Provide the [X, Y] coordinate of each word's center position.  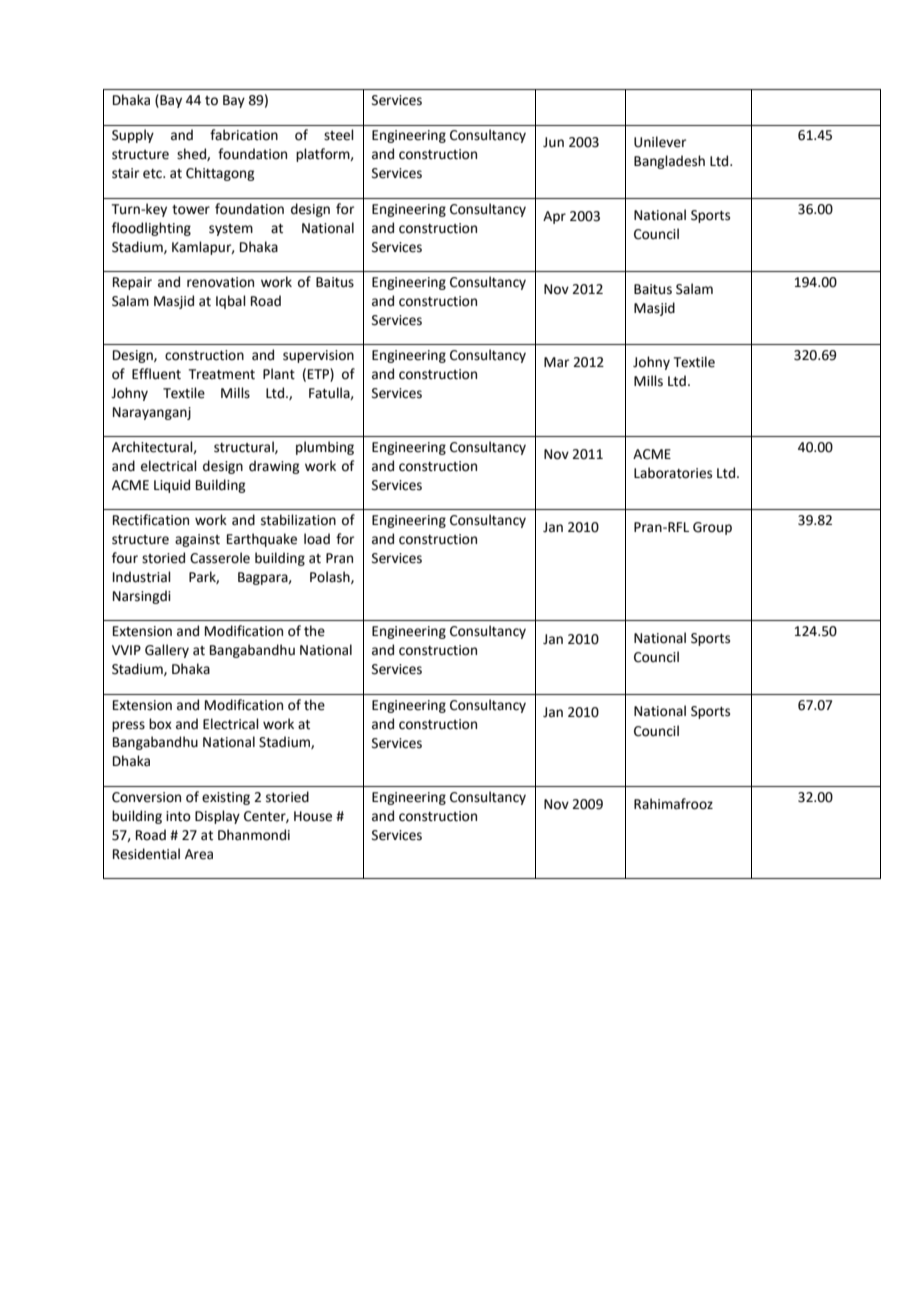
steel [339, 135]
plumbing [325, 448]
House [313, 816]
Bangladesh [669, 162]
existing [226, 798]
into [178, 816]
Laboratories [673, 473]
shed [192, 154]
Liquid [172, 486]
